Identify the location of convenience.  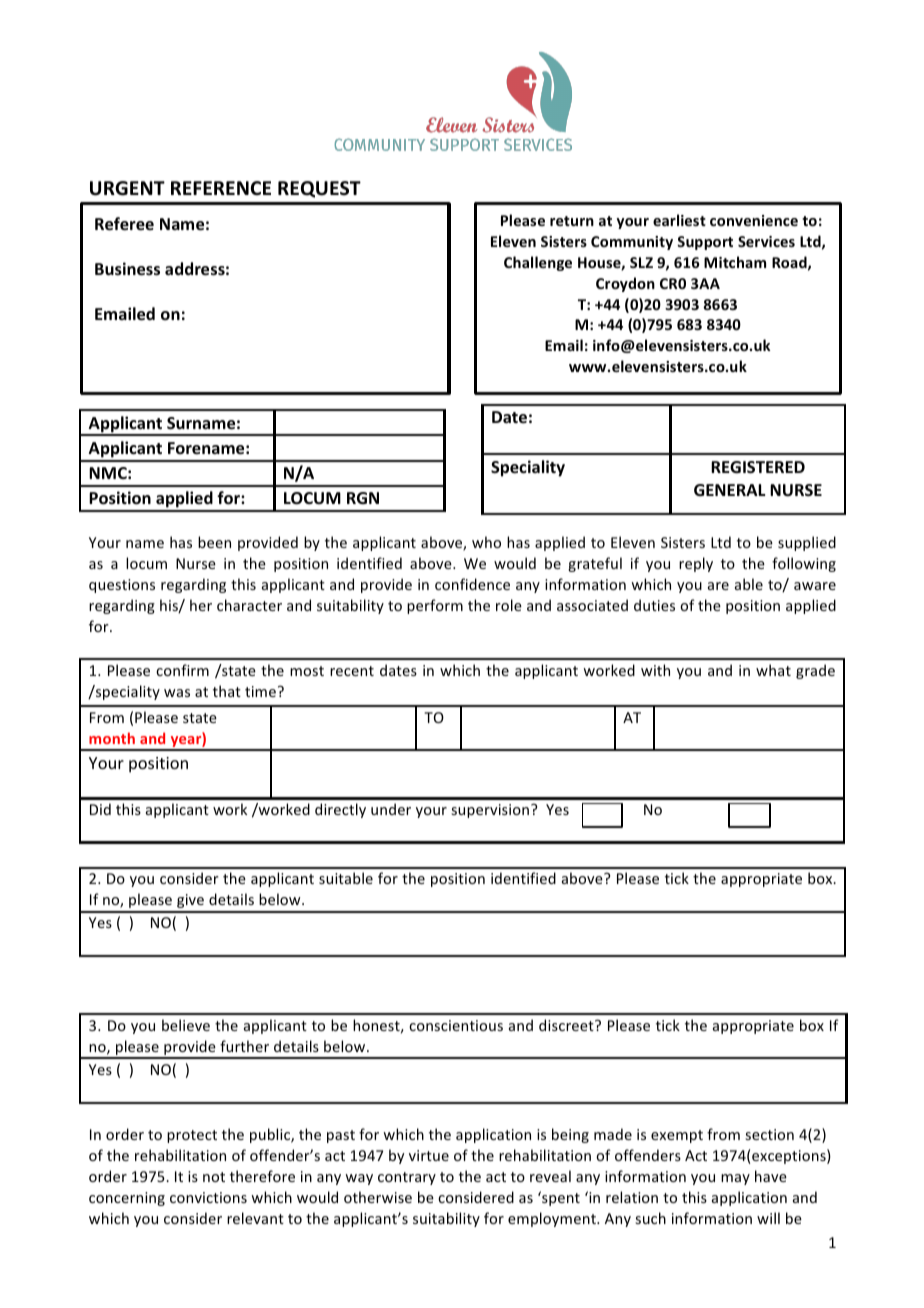
(754, 220).
